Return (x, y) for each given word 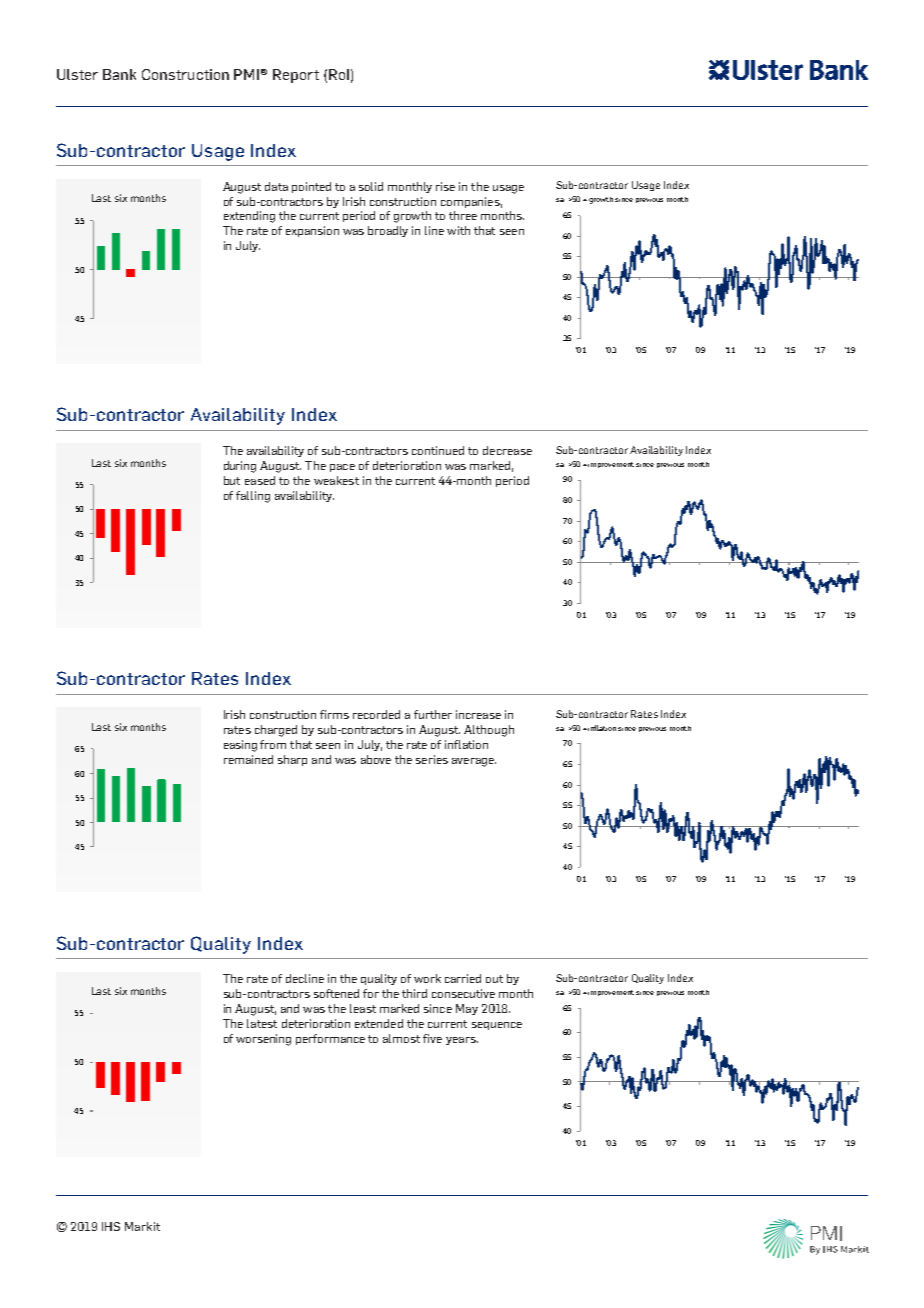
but (232, 480)
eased (260, 480)
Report (296, 76)
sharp (292, 760)
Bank (119, 74)
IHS (111, 1226)
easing (240, 746)
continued (438, 450)
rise (445, 186)
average (474, 762)
